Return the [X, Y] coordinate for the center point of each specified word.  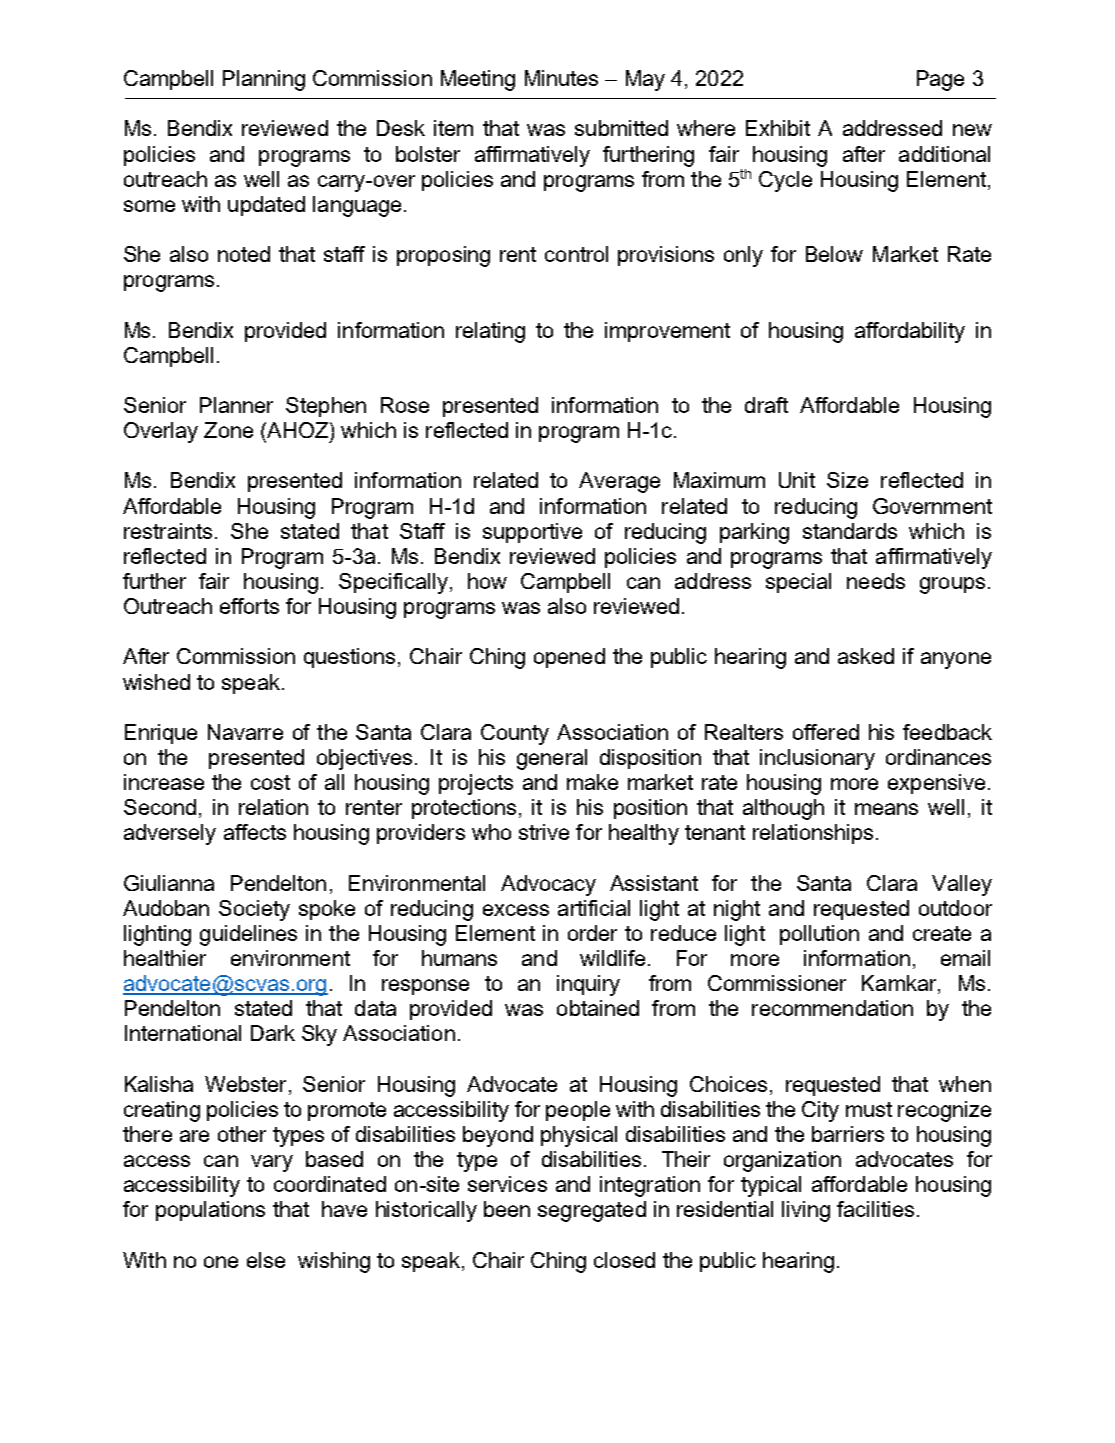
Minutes [561, 78]
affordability [910, 332]
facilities [875, 1209]
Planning [264, 80]
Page [940, 80]
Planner [236, 405]
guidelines [248, 935]
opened [569, 658]
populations [210, 1211]
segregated [592, 1211]
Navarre [245, 732]
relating [490, 332]
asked [866, 656]
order [592, 933]
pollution [819, 935]
